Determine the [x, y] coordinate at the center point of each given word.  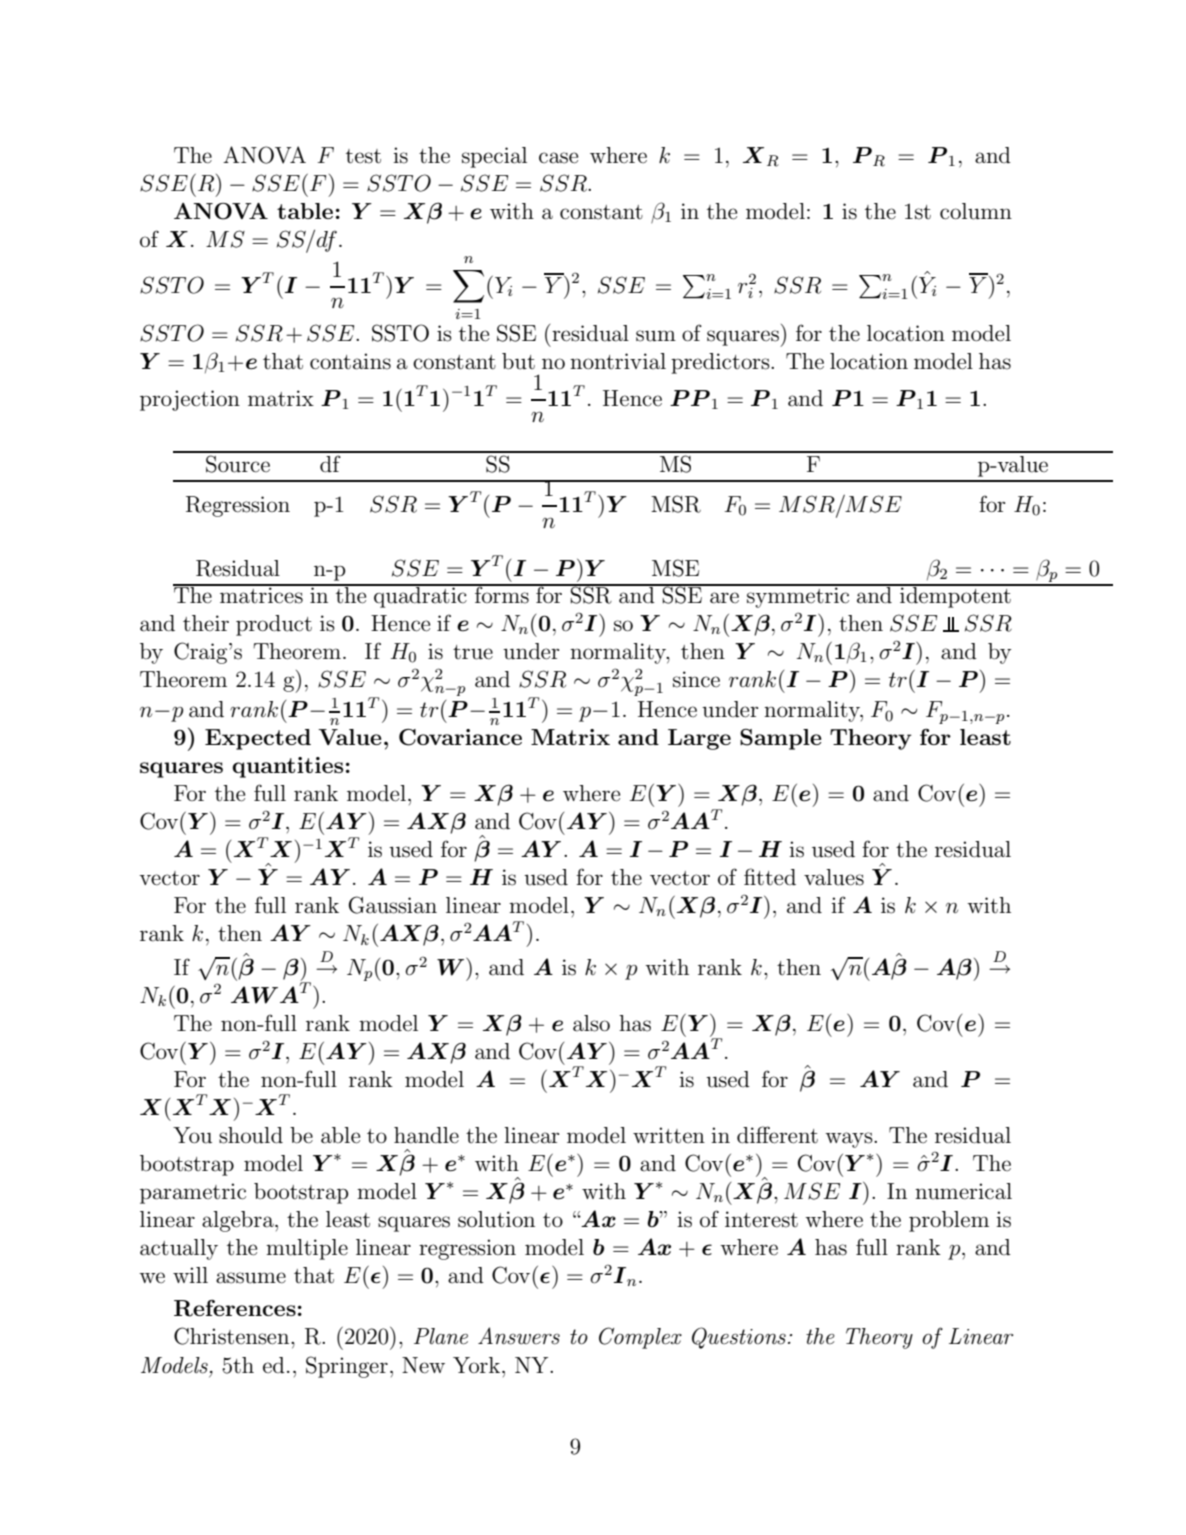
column [976, 211]
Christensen [233, 1336]
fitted [770, 877]
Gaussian [393, 905]
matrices [261, 594]
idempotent [955, 596]
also [591, 1023]
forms [502, 594]
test [363, 156]
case [558, 158]
